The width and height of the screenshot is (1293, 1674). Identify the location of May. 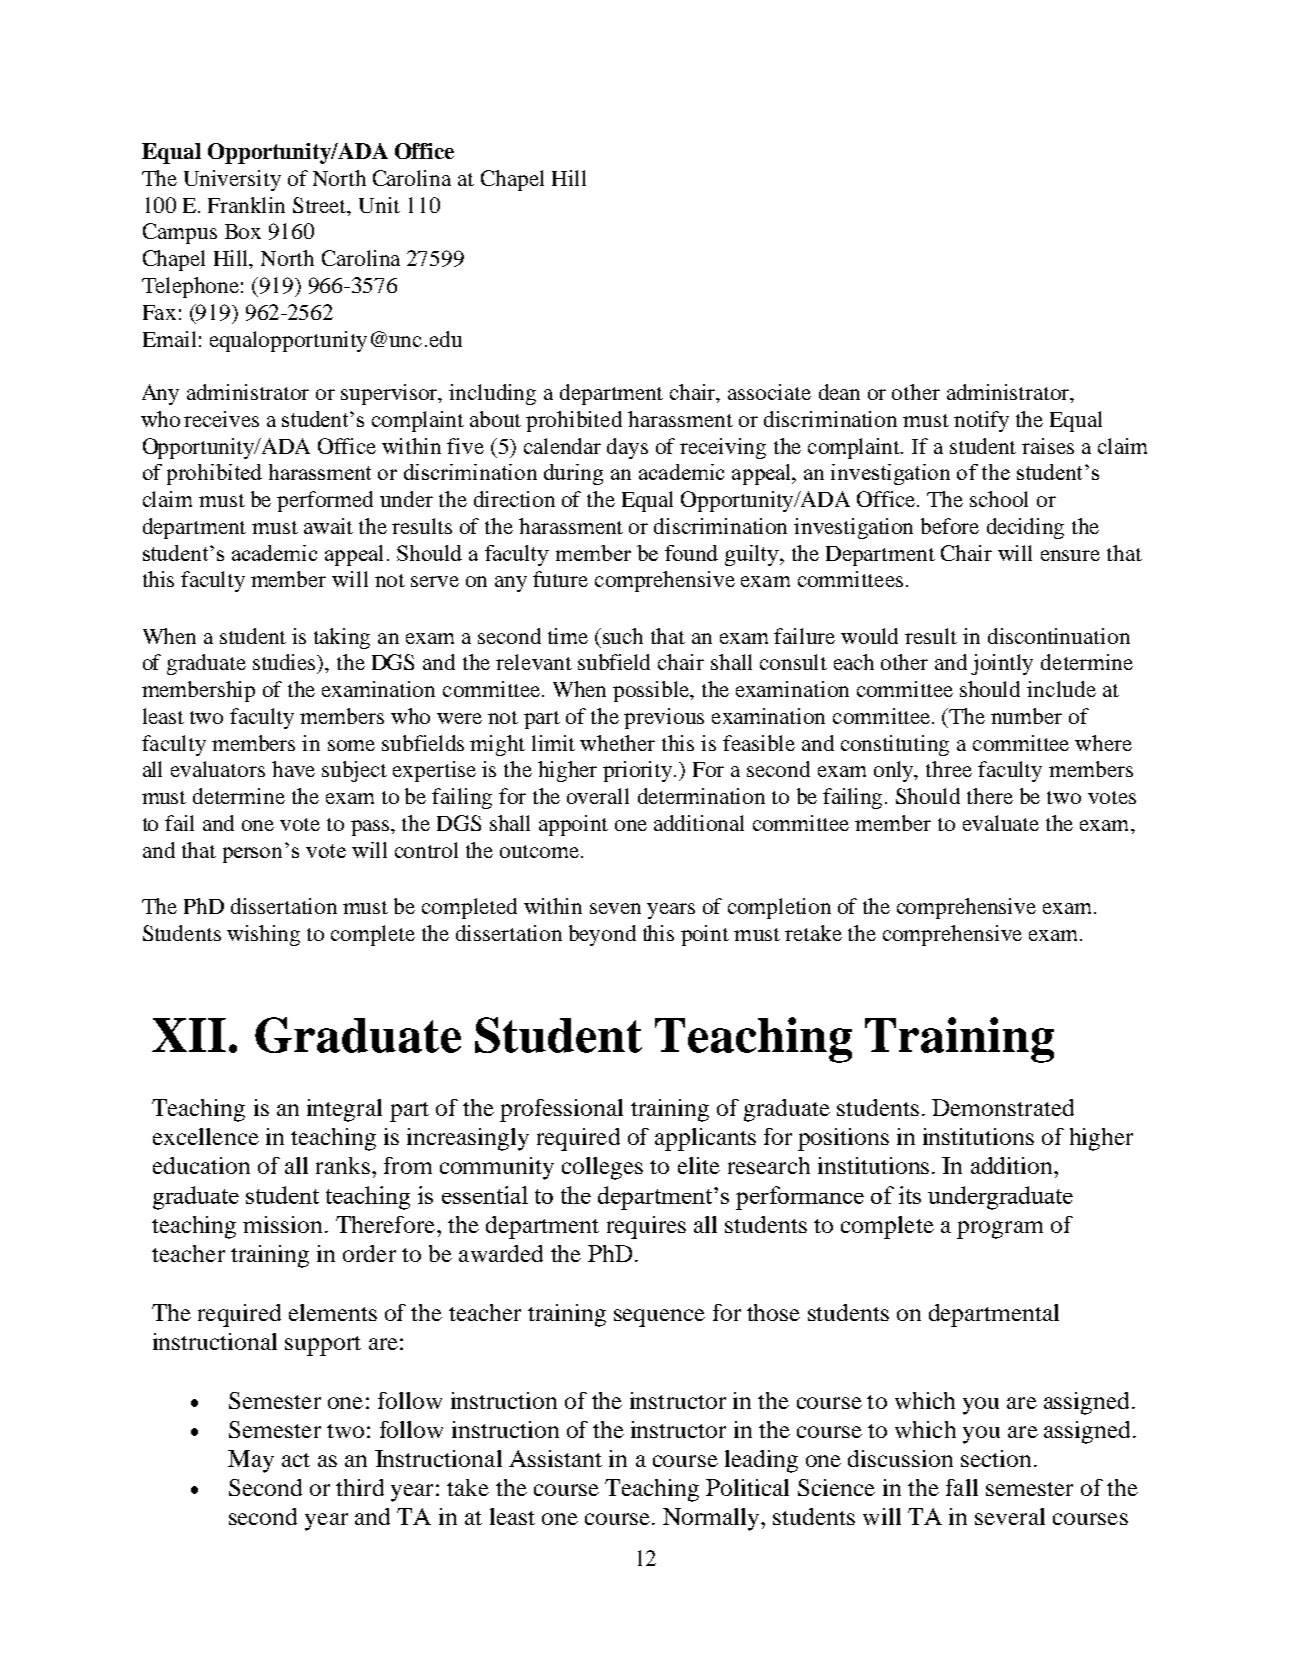
(251, 1461).
